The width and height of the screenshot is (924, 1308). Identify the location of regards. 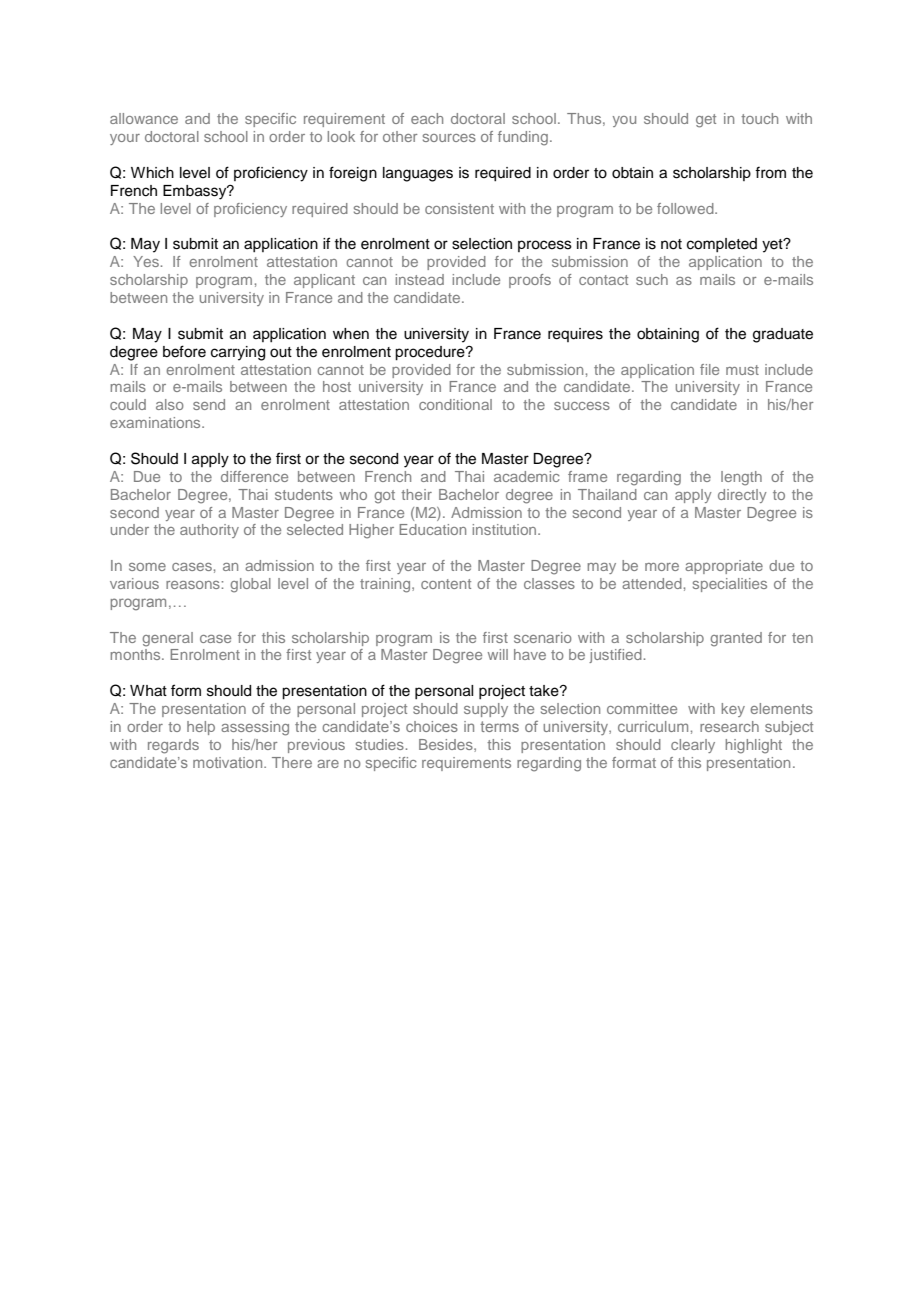
(173, 746).
